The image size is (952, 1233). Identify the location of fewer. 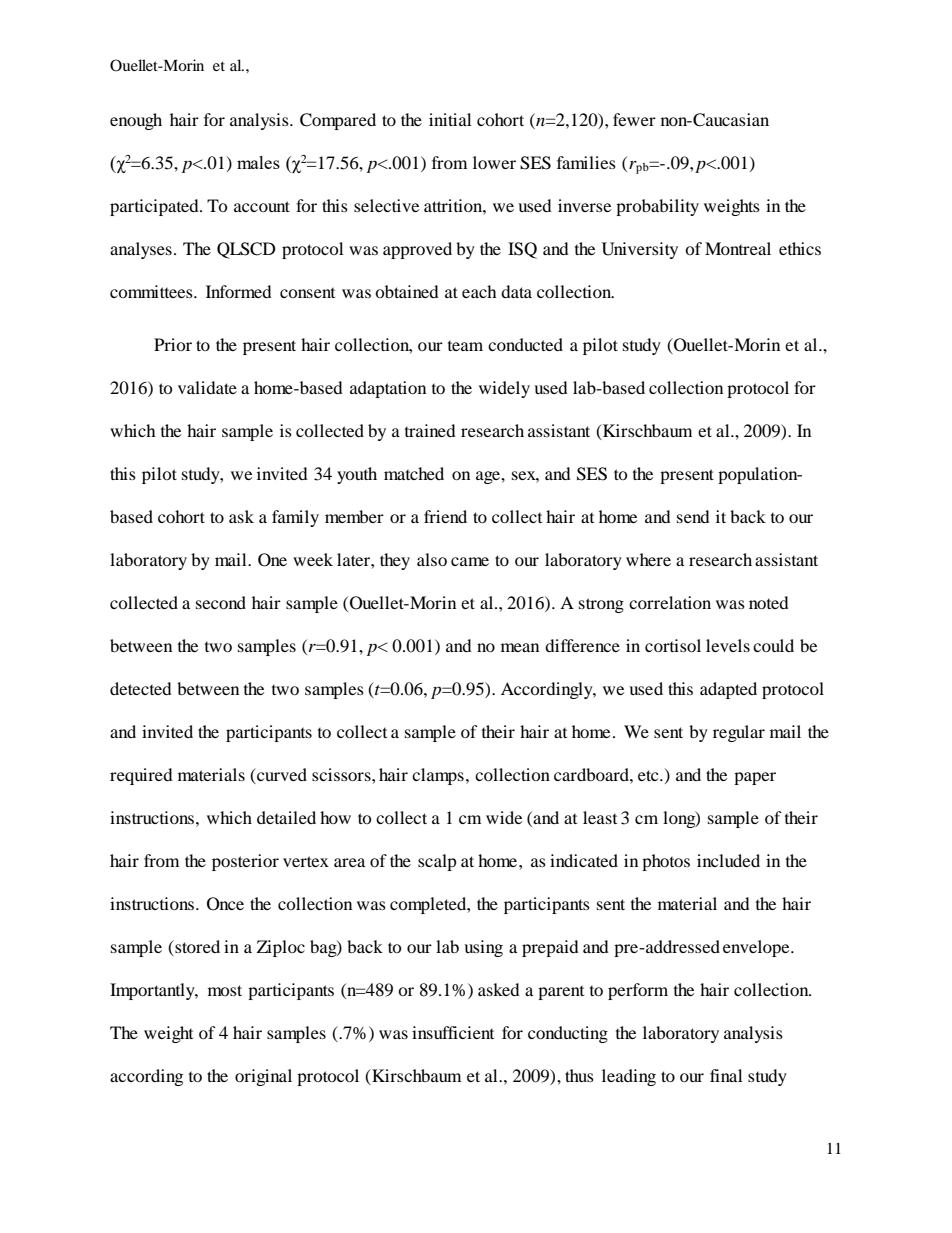
(634, 119).
